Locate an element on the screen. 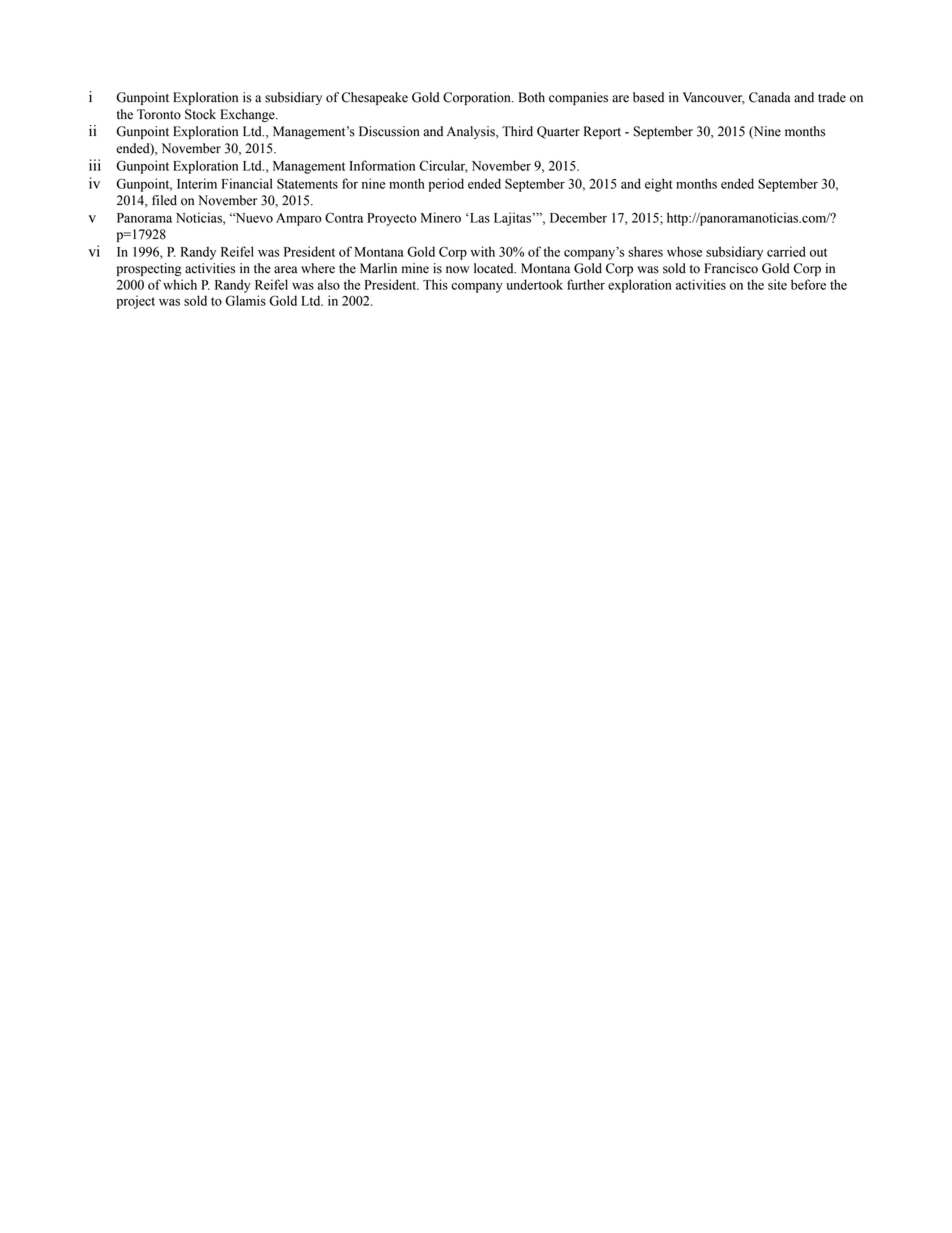 This screenshot has width=952, height=1233. period is located at coordinates (446, 185).
